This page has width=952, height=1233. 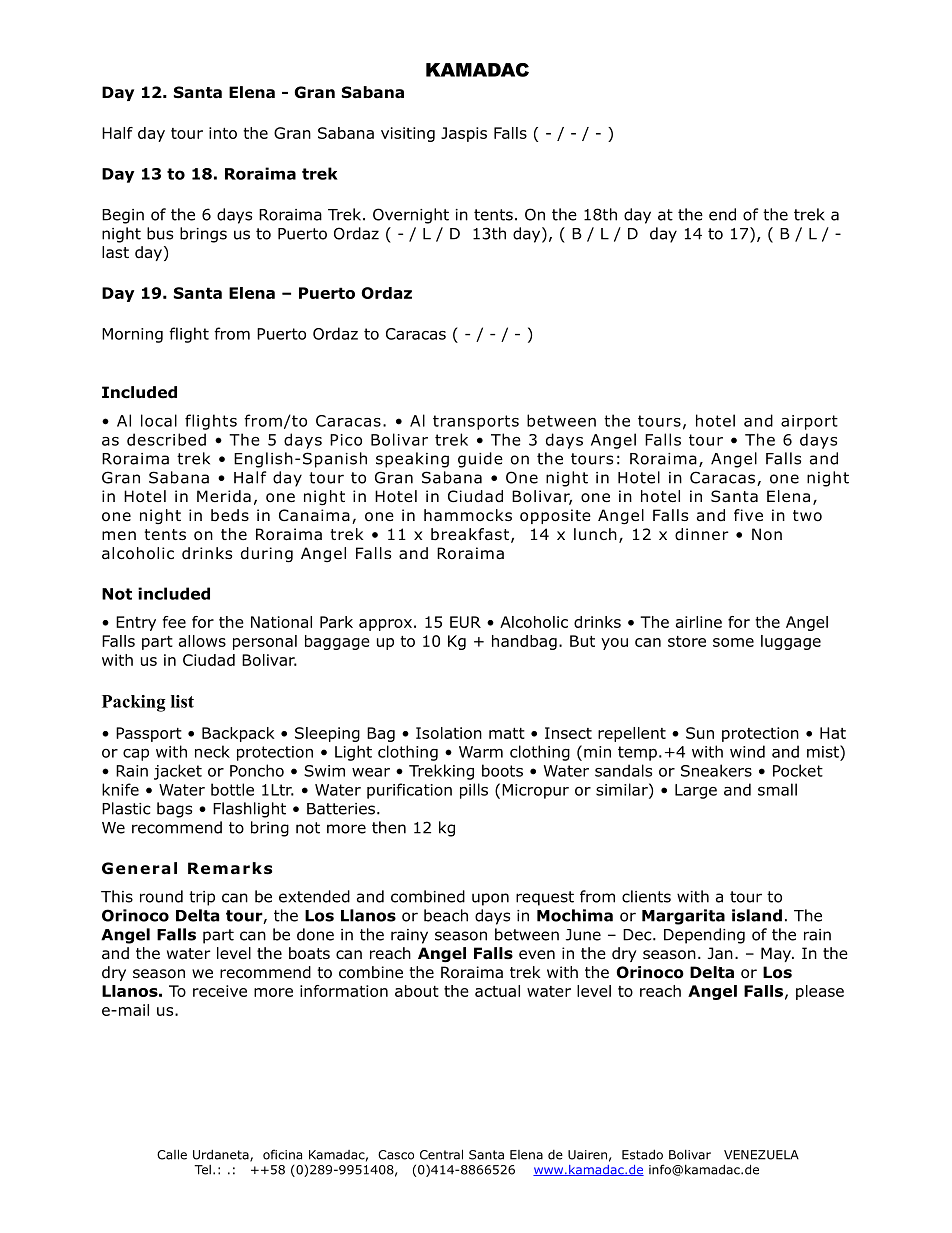 I want to click on Central, so click(x=441, y=1154).
